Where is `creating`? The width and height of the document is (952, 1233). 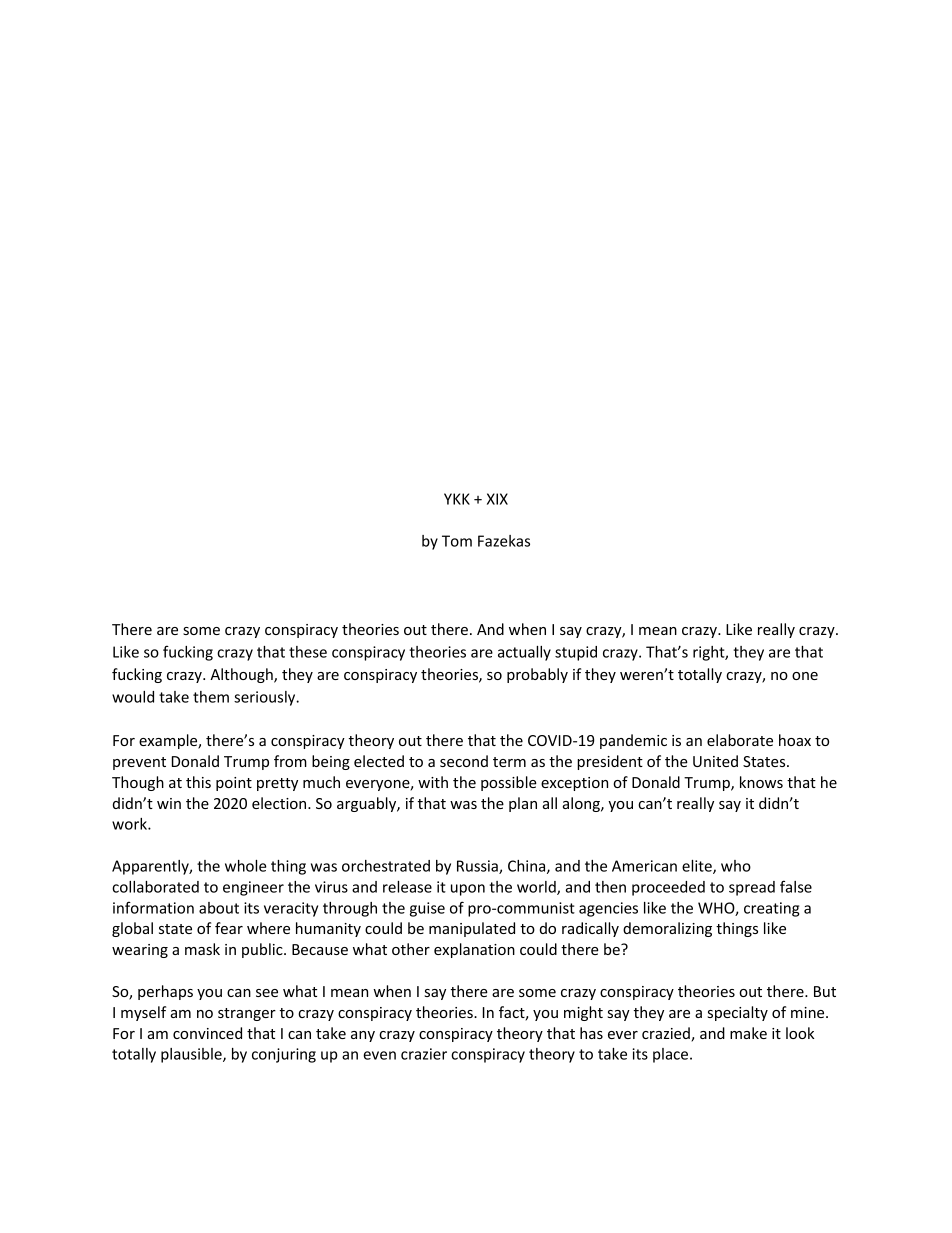
creating is located at coordinates (771, 909).
